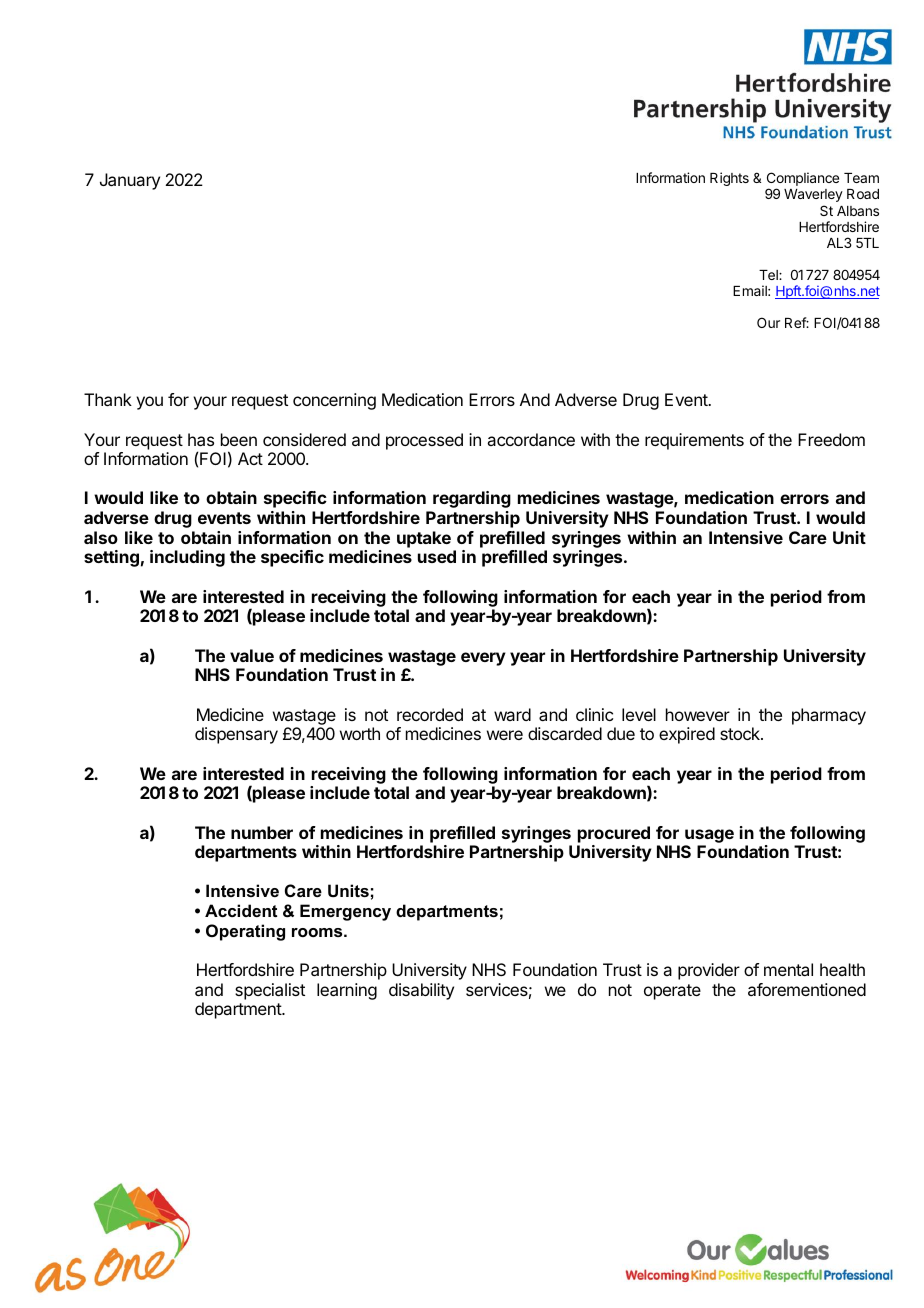  What do you see at coordinates (437, 556) in the screenshot?
I see `used` at bounding box center [437, 556].
